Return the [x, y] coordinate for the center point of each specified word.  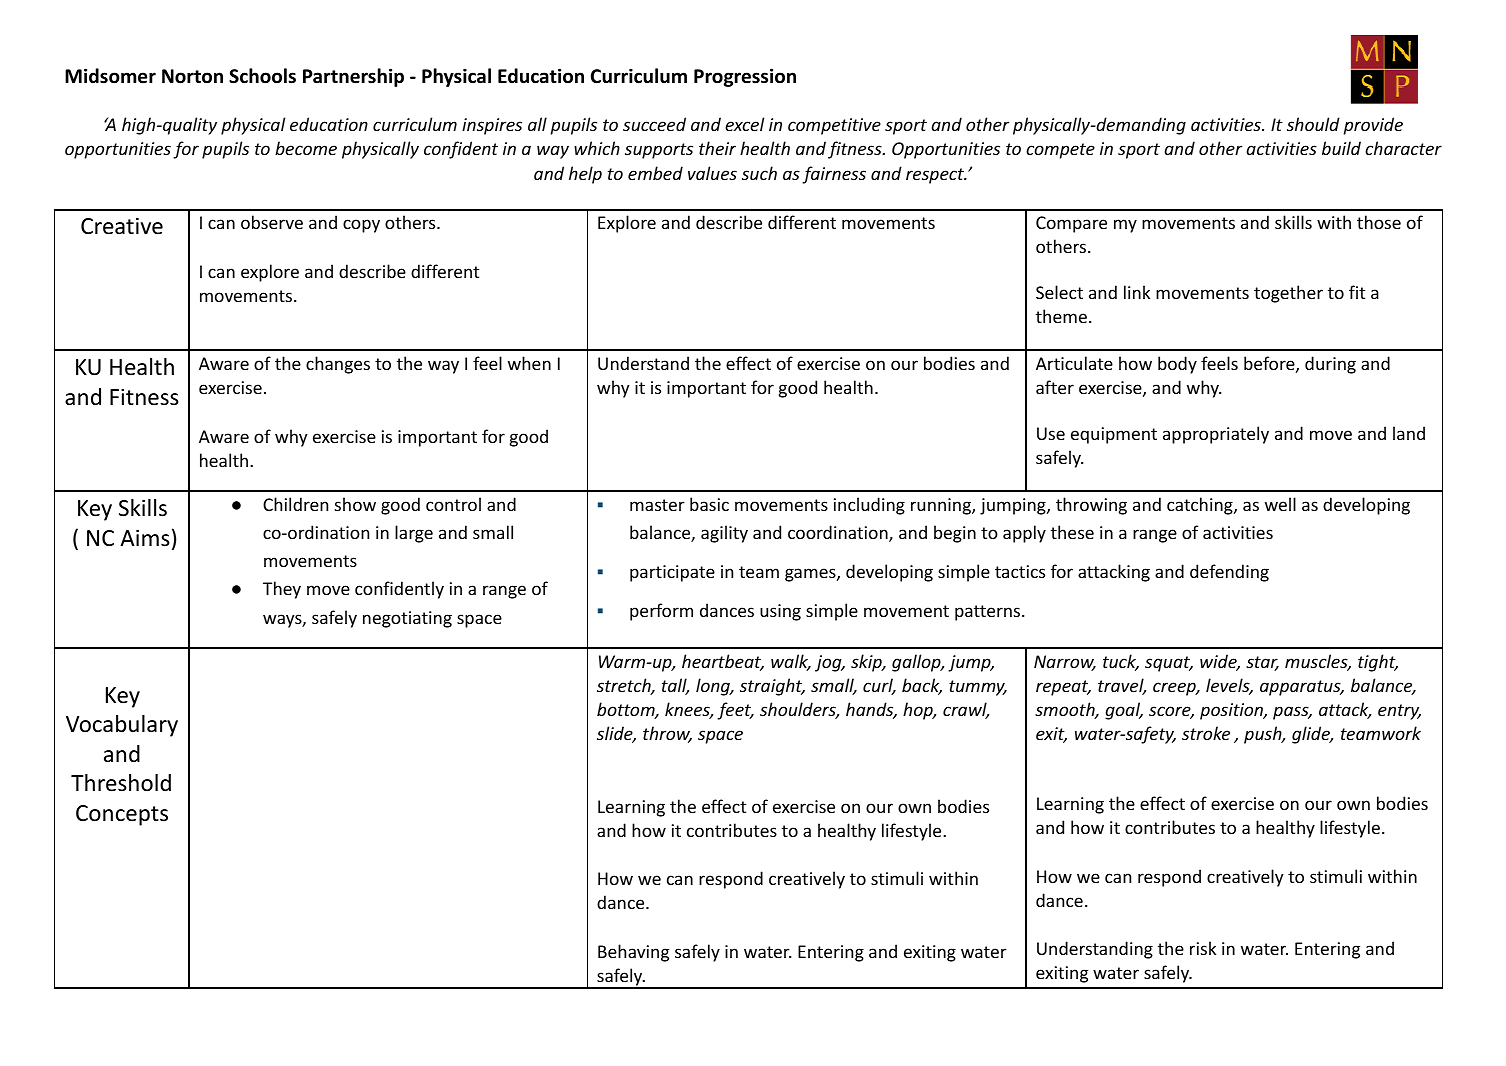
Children [295, 504]
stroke [1206, 733]
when [529, 363]
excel [744, 124]
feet [735, 711]
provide [1373, 126]
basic [709, 504]
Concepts [122, 815]
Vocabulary [122, 726]
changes [338, 365]
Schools [262, 76]
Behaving [633, 953]
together [1288, 294]
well [1280, 504]
